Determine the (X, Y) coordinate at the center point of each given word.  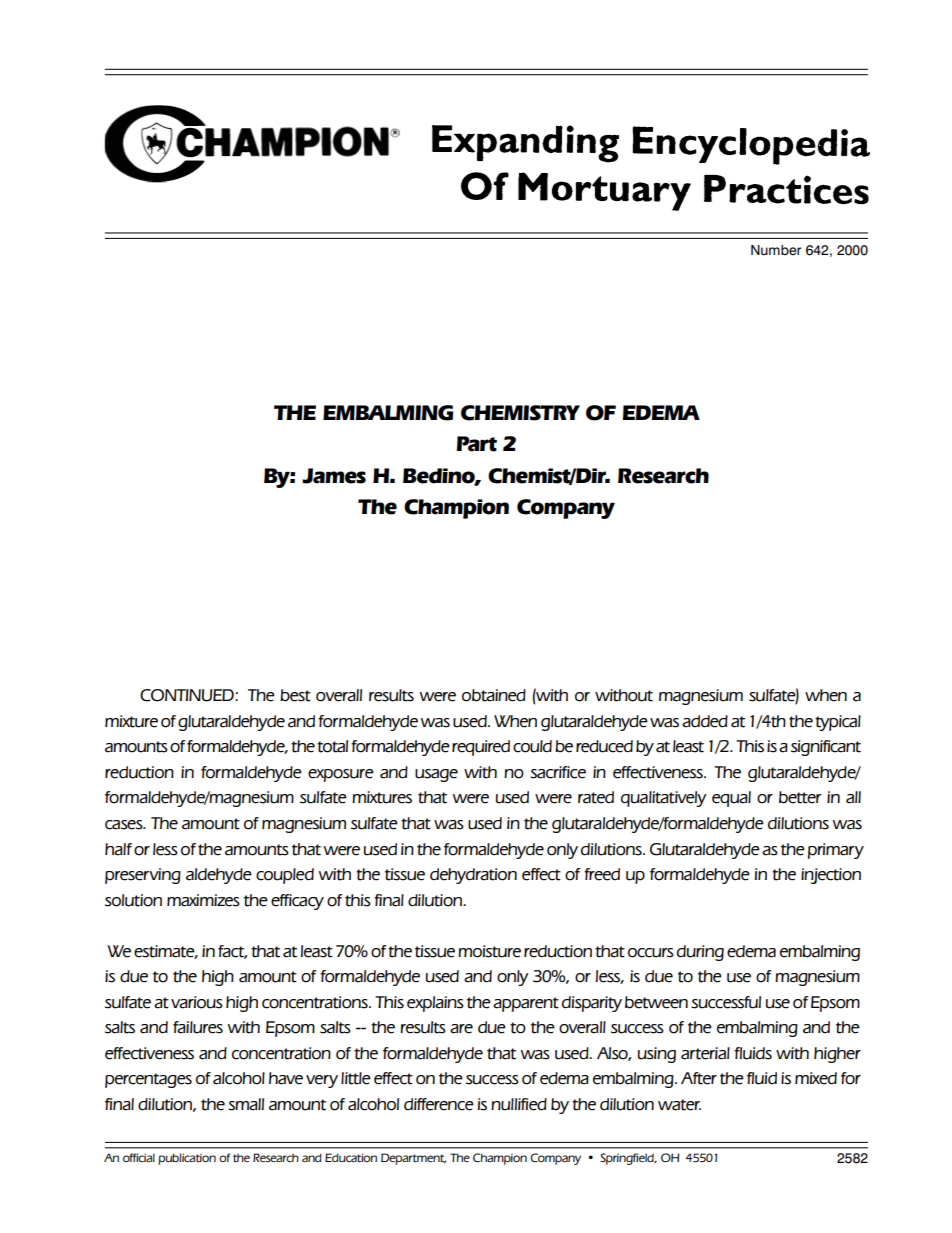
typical (838, 723)
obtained (494, 695)
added (705, 721)
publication (187, 1159)
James (334, 476)
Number (776, 250)
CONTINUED (188, 695)
